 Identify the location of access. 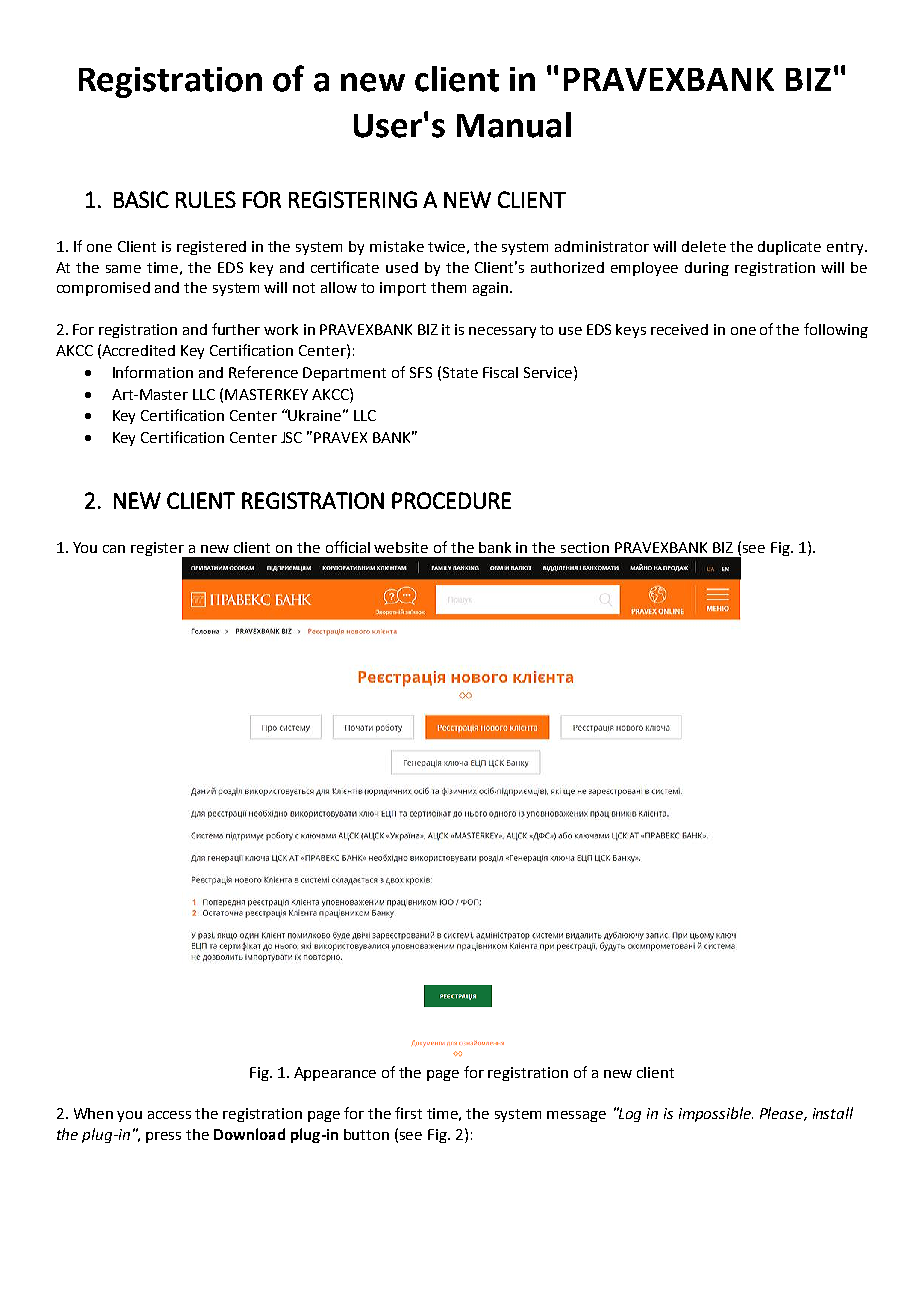
(169, 1115).
